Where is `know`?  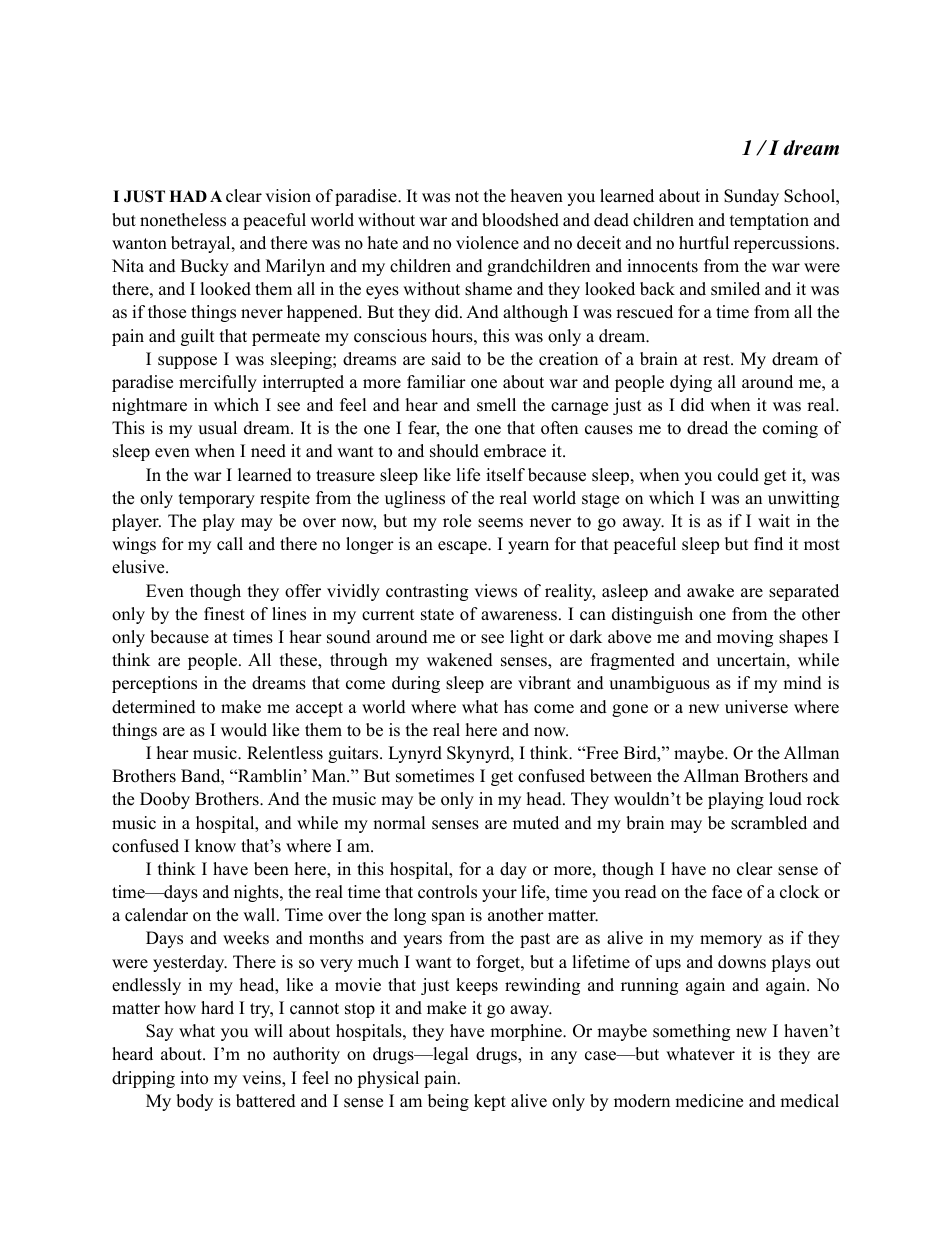 know is located at coordinates (215, 846).
